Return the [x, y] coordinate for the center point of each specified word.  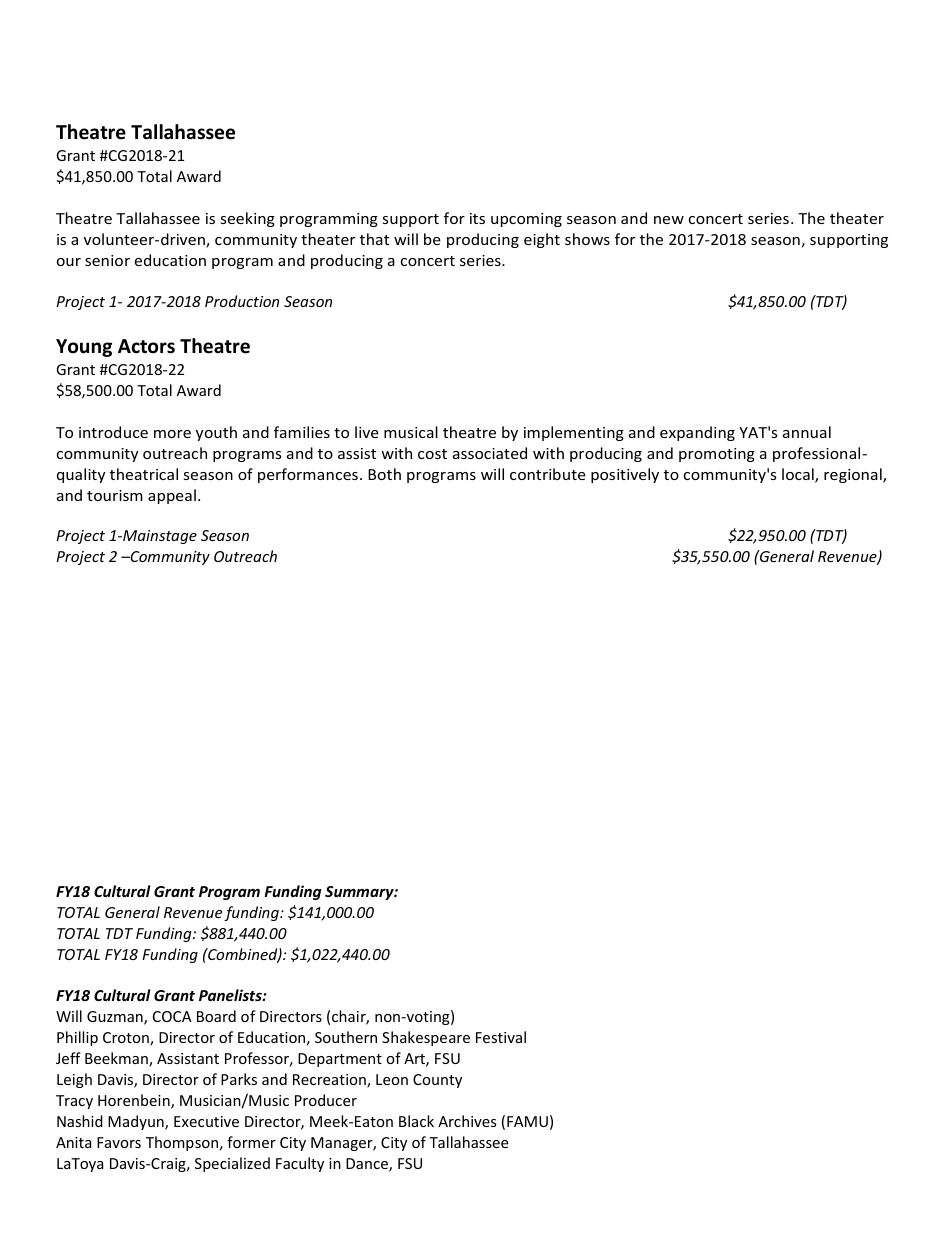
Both [384, 474]
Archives [467, 1121]
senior [107, 260]
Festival [501, 1037]
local [799, 475]
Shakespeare [426, 1038]
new [669, 220]
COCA [172, 1016]
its [477, 218]
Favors [119, 1142]
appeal [172, 496]
